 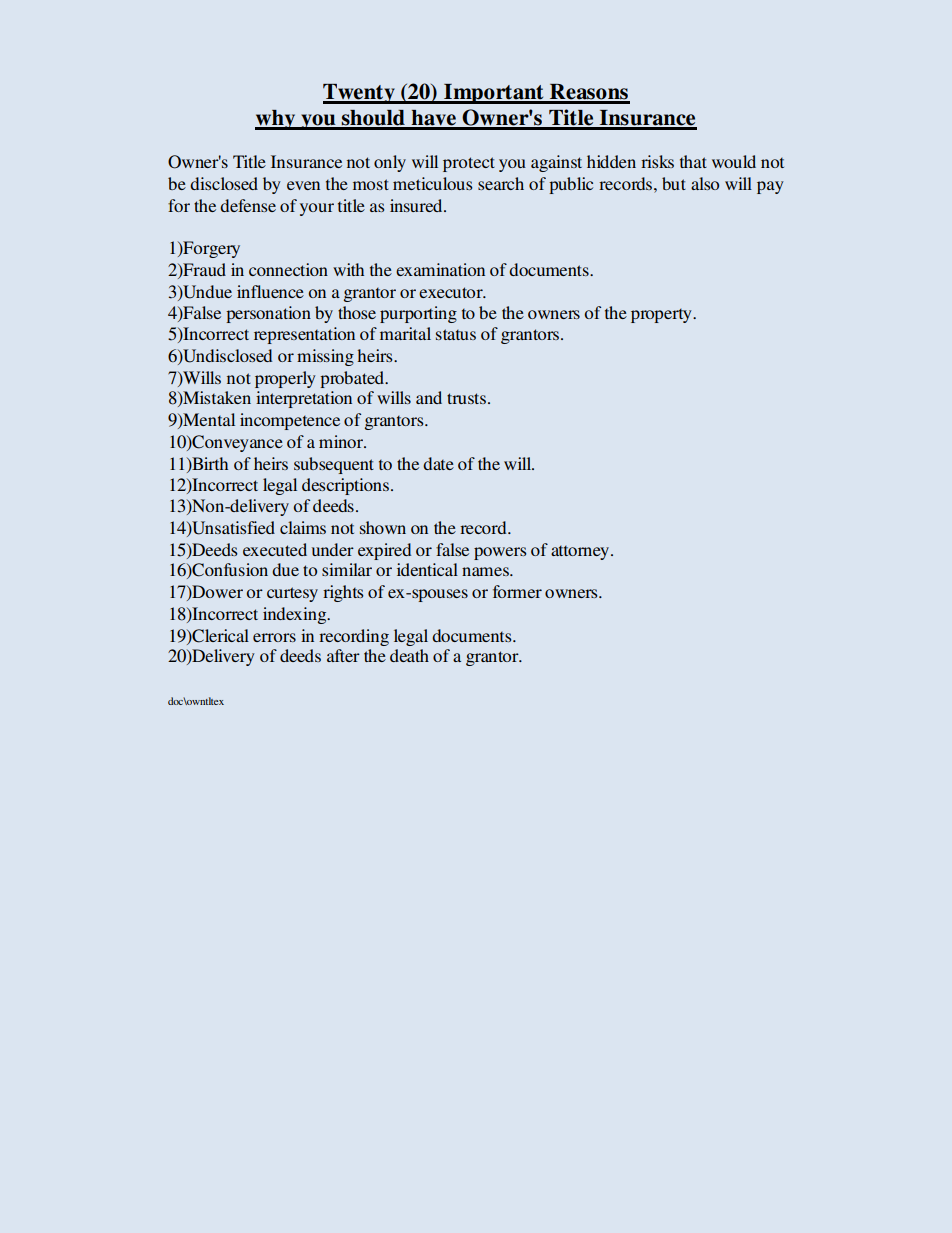 I want to click on errors, so click(x=274, y=637).
